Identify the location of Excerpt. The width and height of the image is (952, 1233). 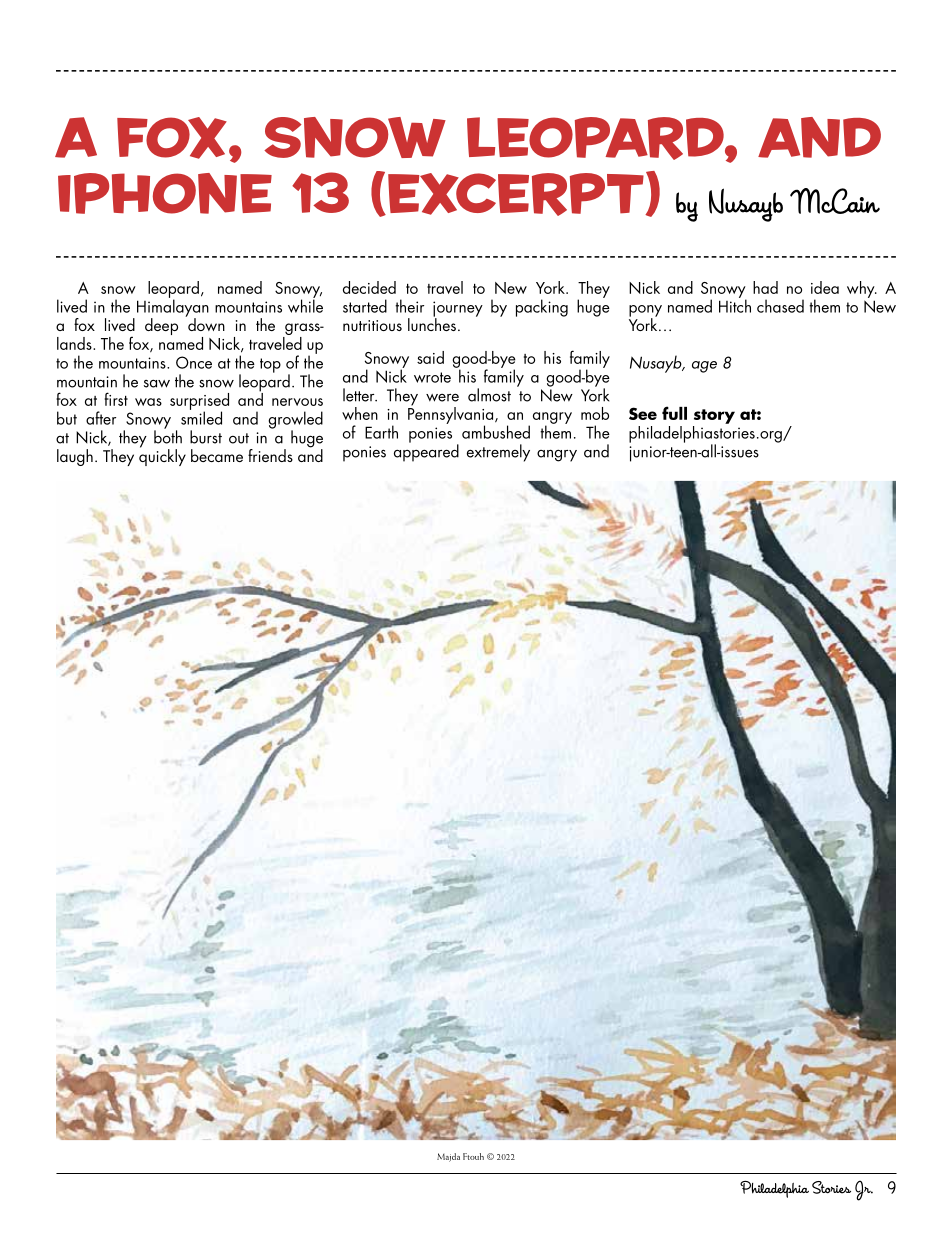
(517, 194).
